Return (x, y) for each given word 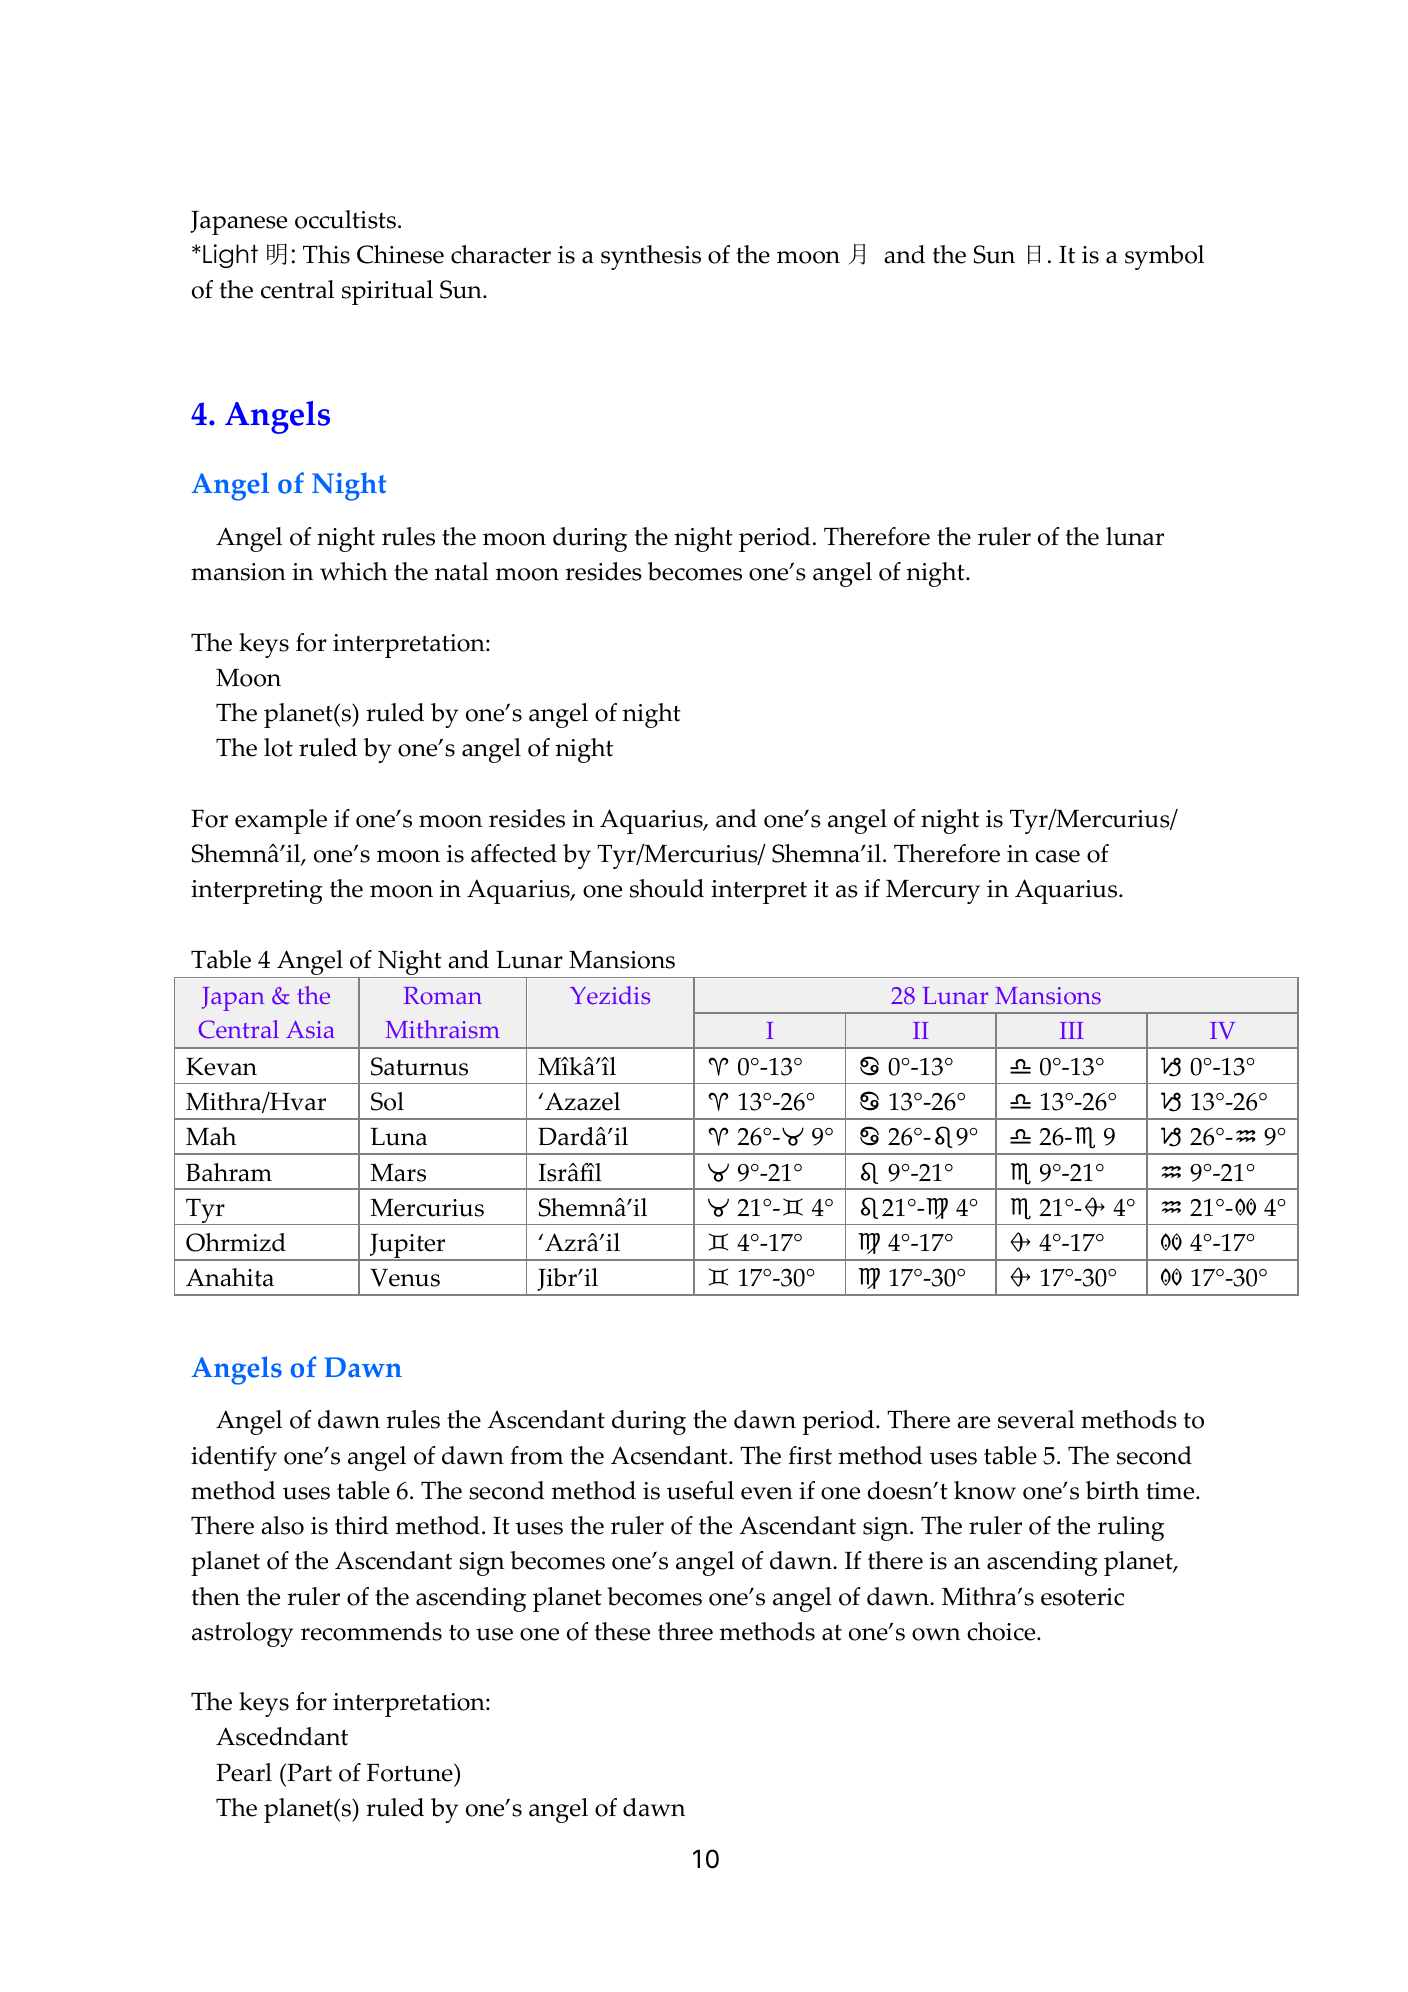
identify (234, 1458)
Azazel (582, 1101)
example (281, 821)
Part (308, 1772)
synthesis (651, 257)
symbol (1164, 257)
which (354, 571)
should (667, 888)
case (1057, 856)
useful (700, 1490)
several (1036, 1419)
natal (462, 571)
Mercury (933, 892)
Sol (387, 1101)
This (326, 254)
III (1071, 1030)
